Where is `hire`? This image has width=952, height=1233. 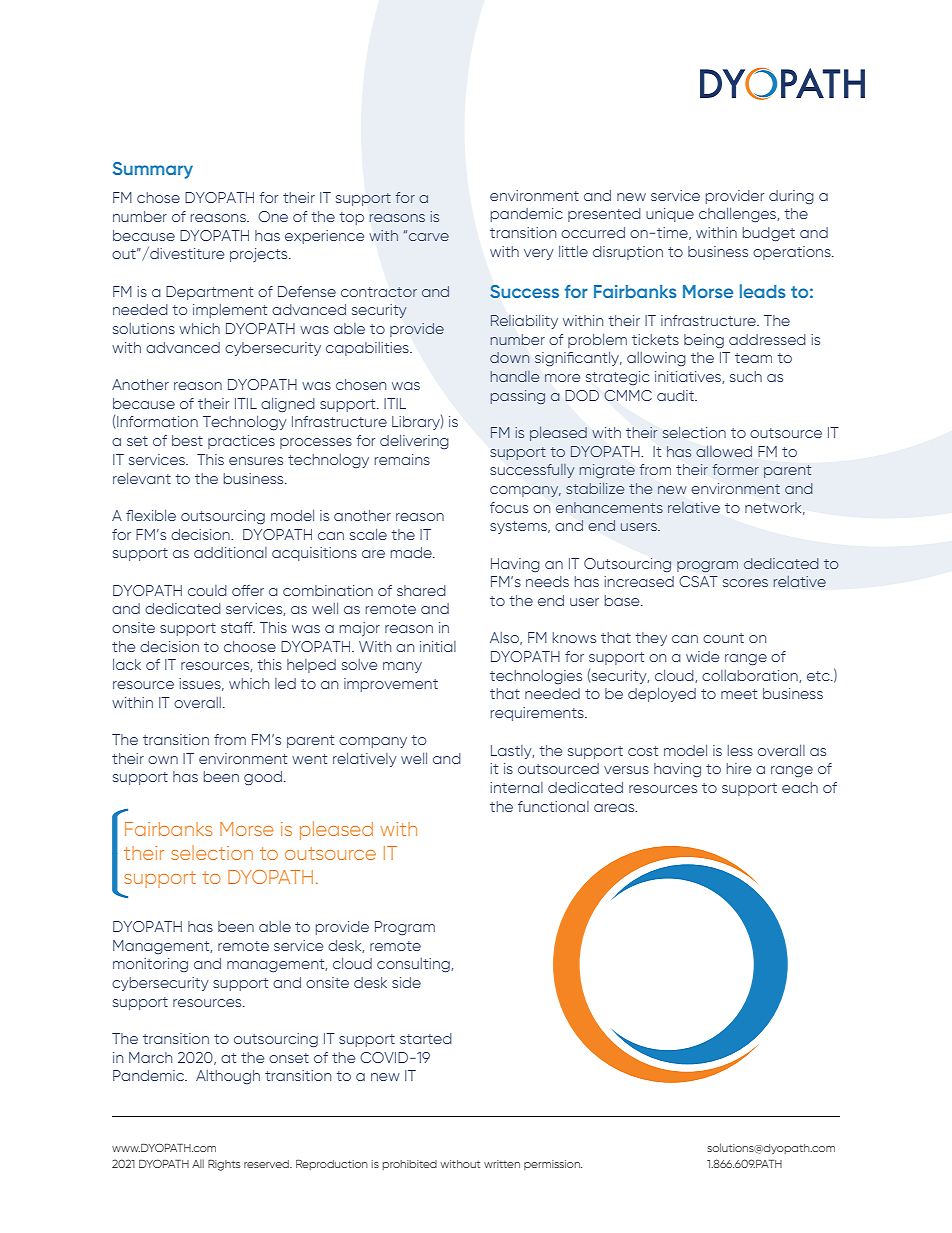 hire is located at coordinates (739, 768).
